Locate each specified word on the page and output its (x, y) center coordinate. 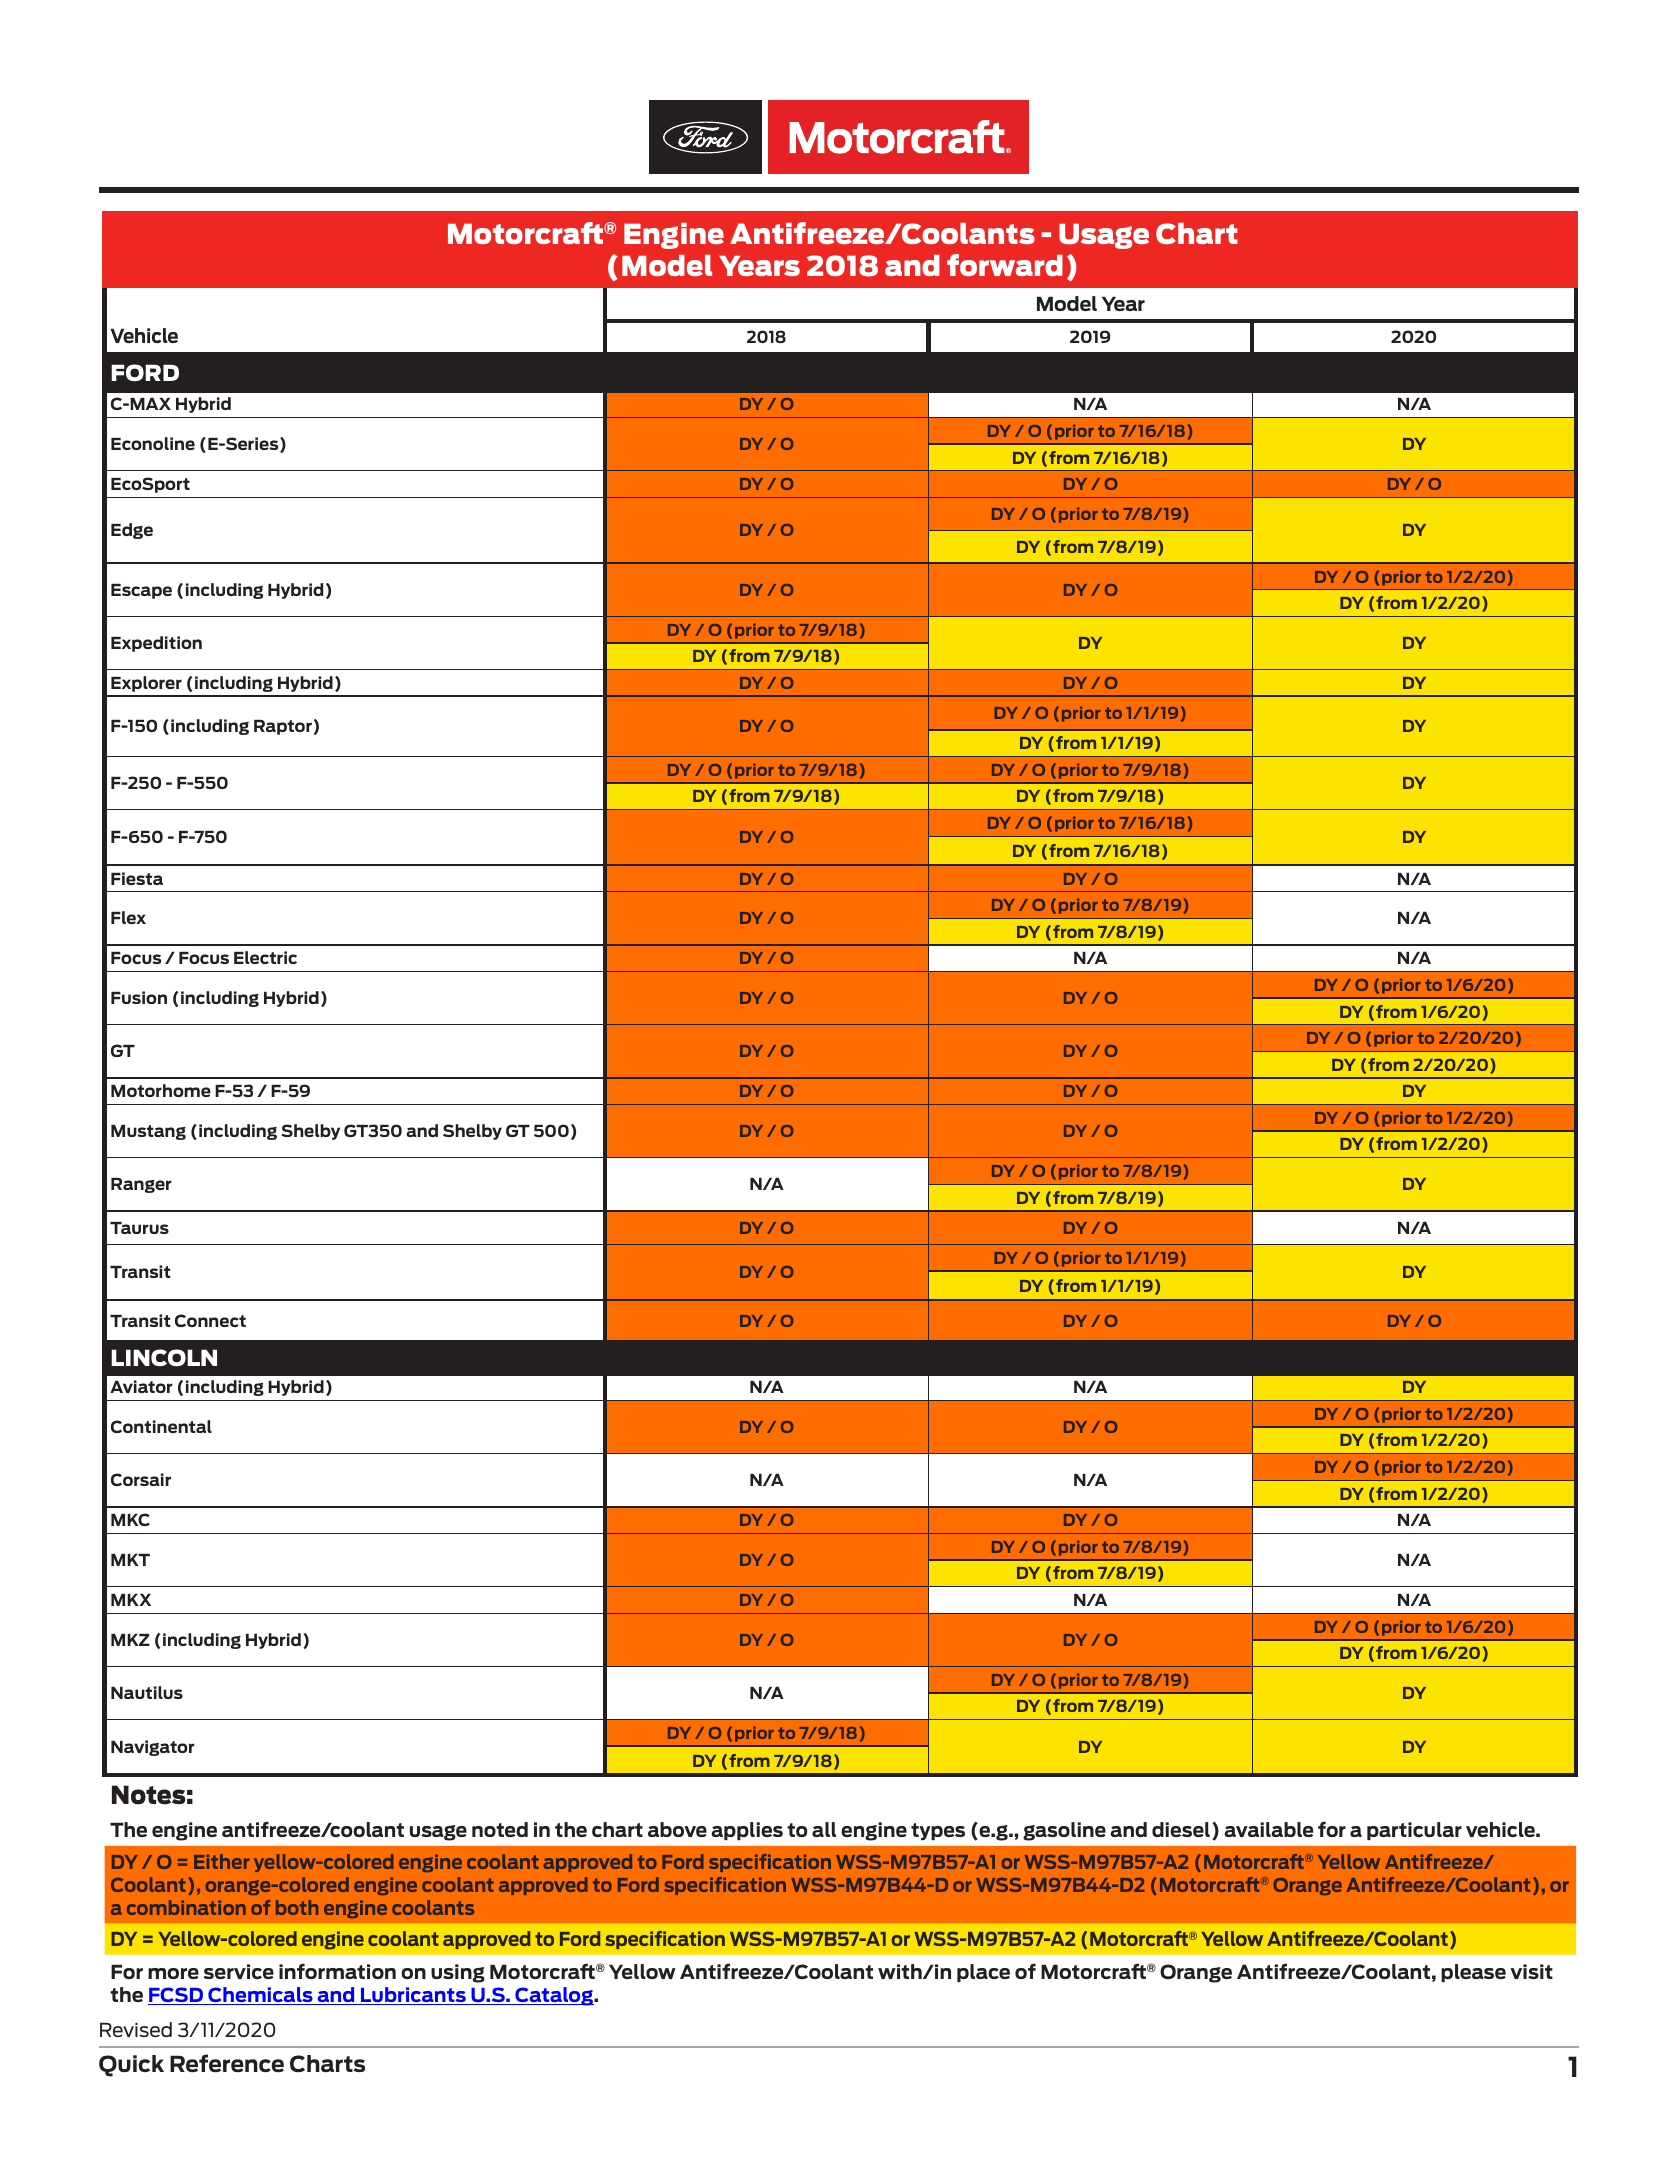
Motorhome (161, 1090)
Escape (141, 591)
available (1269, 1829)
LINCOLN (164, 1358)
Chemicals (260, 1996)
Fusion (139, 997)
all (824, 1829)
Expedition (156, 644)
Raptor (283, 727)
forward (1005, 265)
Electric (265, 957)
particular (1414, 1831)
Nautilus (147, 1692)
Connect (210, 1320)
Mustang (148, 1132)
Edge (132, 531)
